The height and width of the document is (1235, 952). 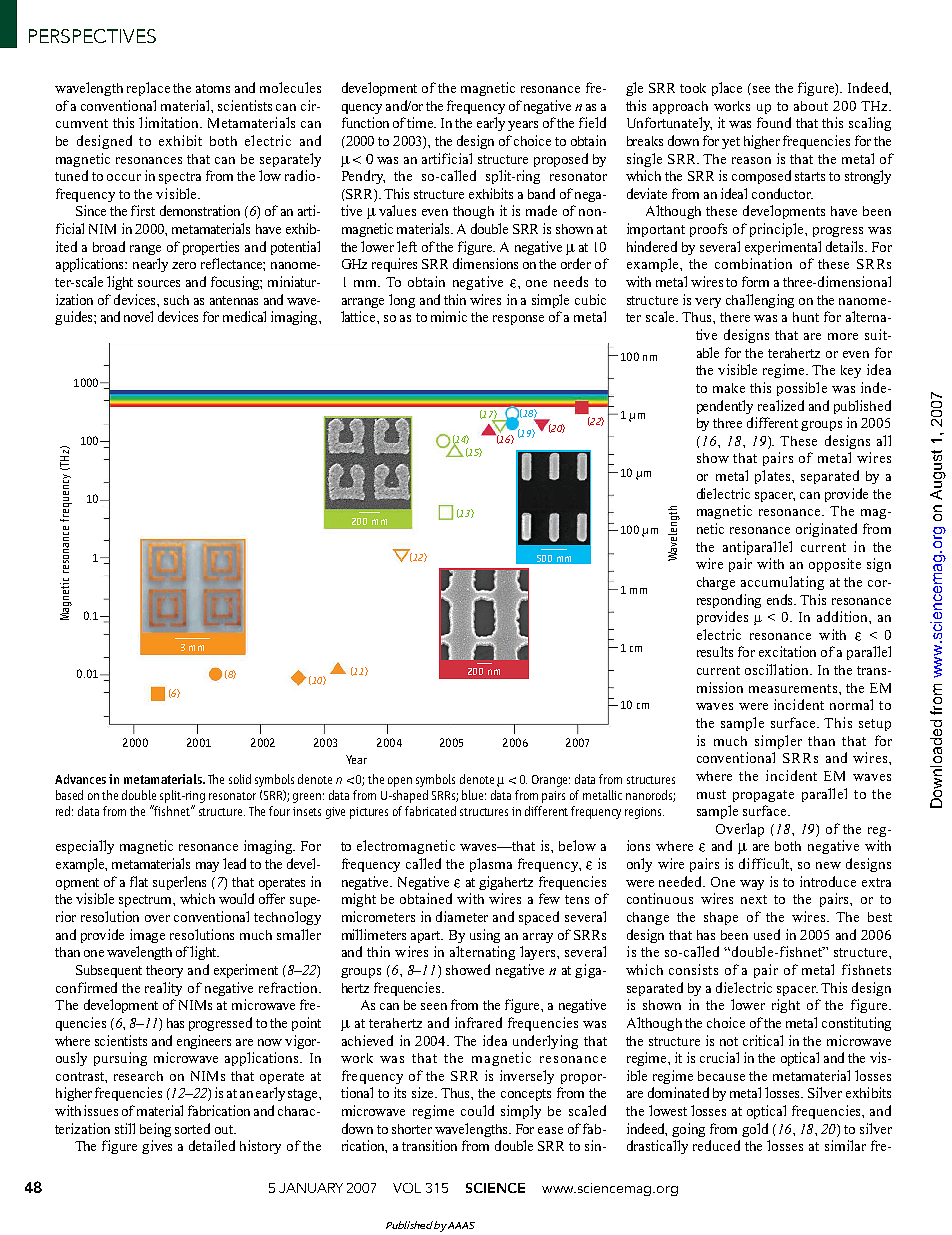 What do you see at coordinates (755, 1130) in the document?
I see `gold` at bounding box center [755, 1130].
